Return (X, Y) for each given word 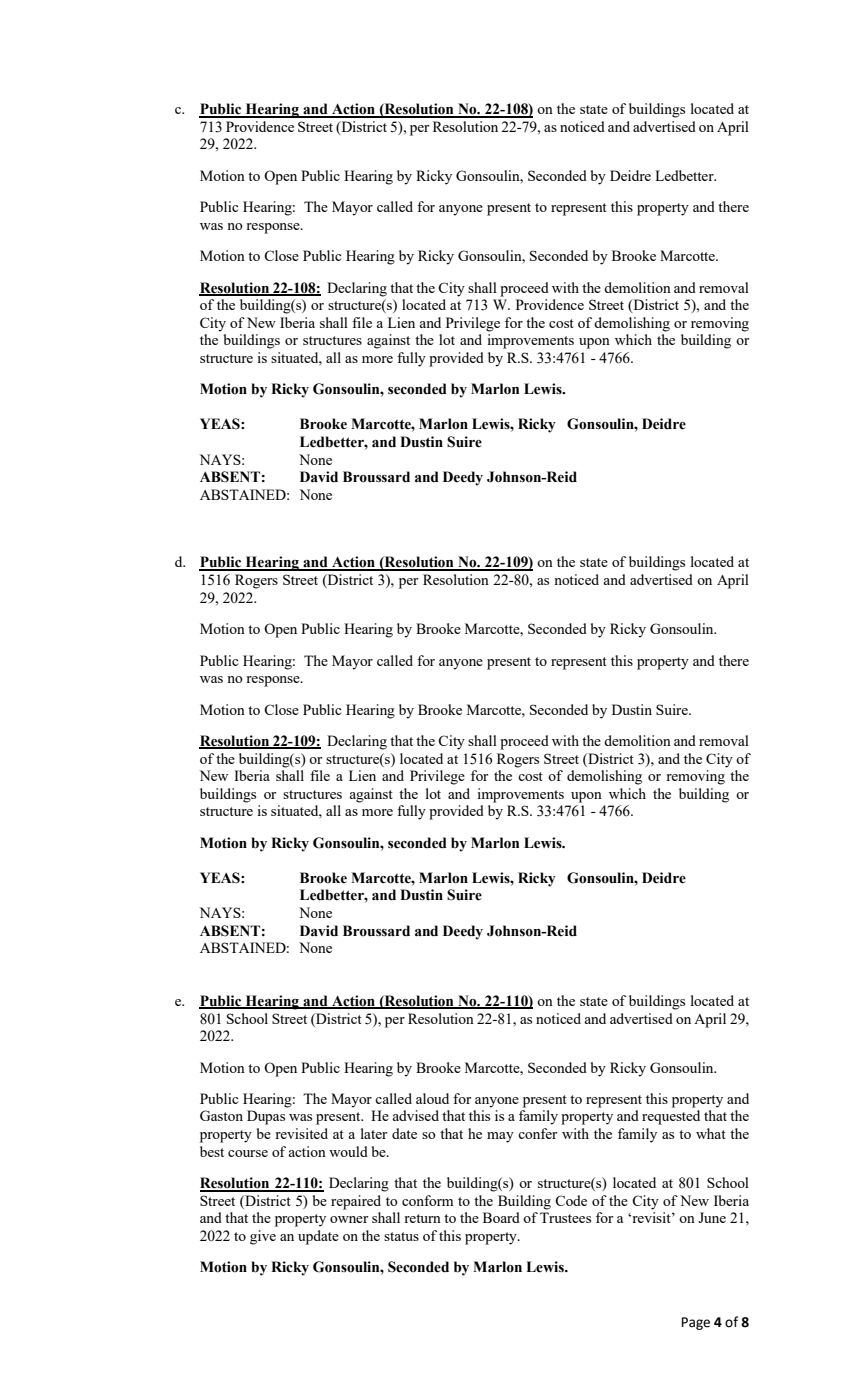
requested (671, 1117)
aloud (432, 1098)
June (712, 1217)
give (263, 1237)
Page (696, 1323)
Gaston (221, 1115)
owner (349, 1219)
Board (501, 1217)
